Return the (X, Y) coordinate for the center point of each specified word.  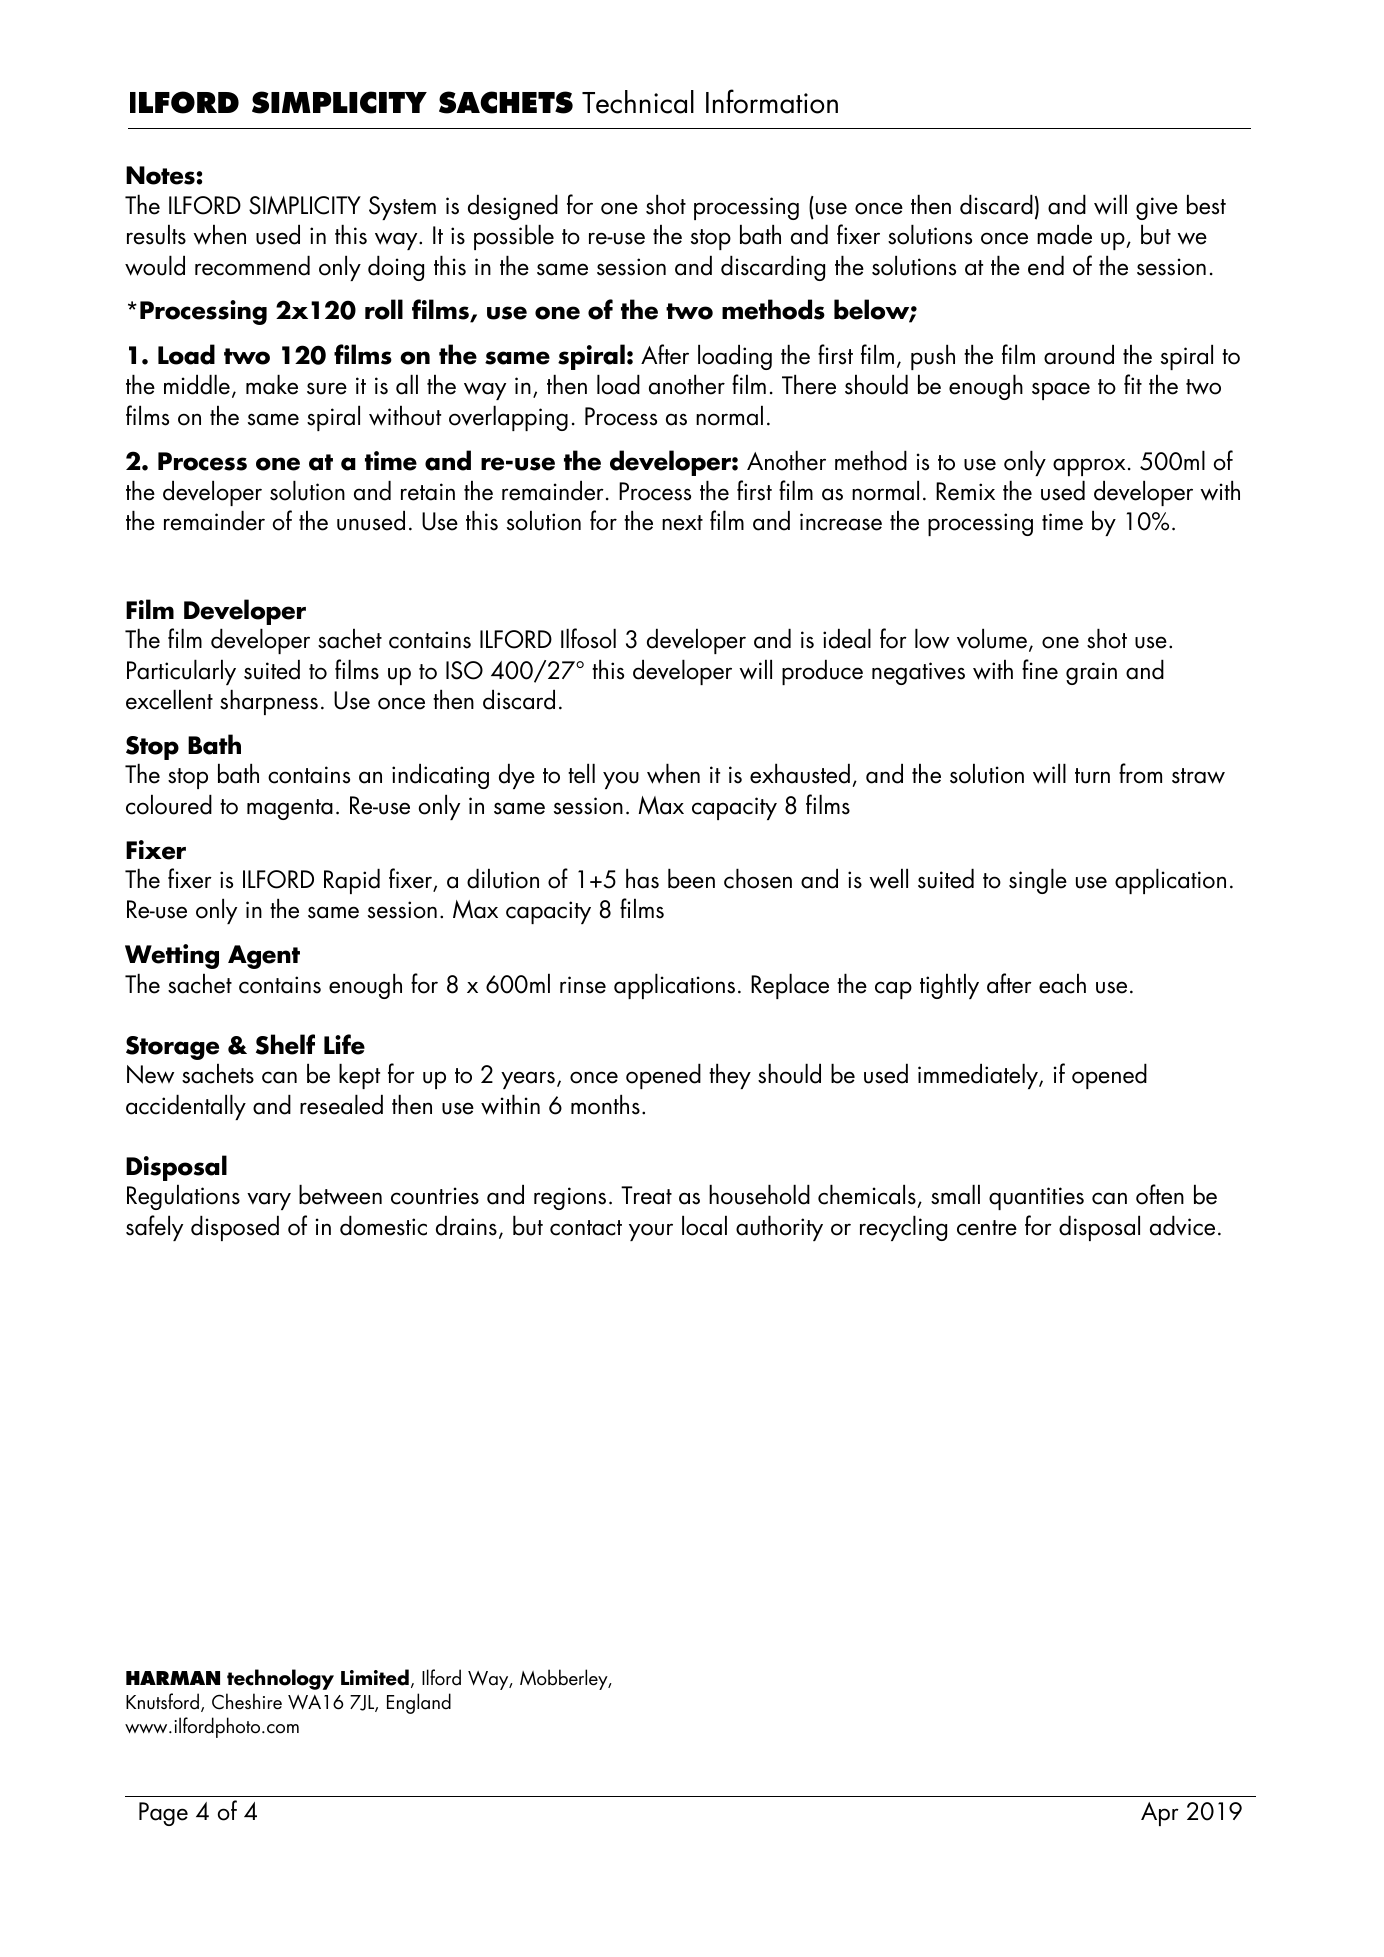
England (419, 1703)
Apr (1160, 1814)
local (704, 1225)
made (1064, 234)
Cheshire (247, 1701)
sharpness (269, 702)
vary (269, 1201)
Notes (160, 175)
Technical (638, 102)
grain (1091, 673)
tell (581, 773)
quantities (1036, 1198)
